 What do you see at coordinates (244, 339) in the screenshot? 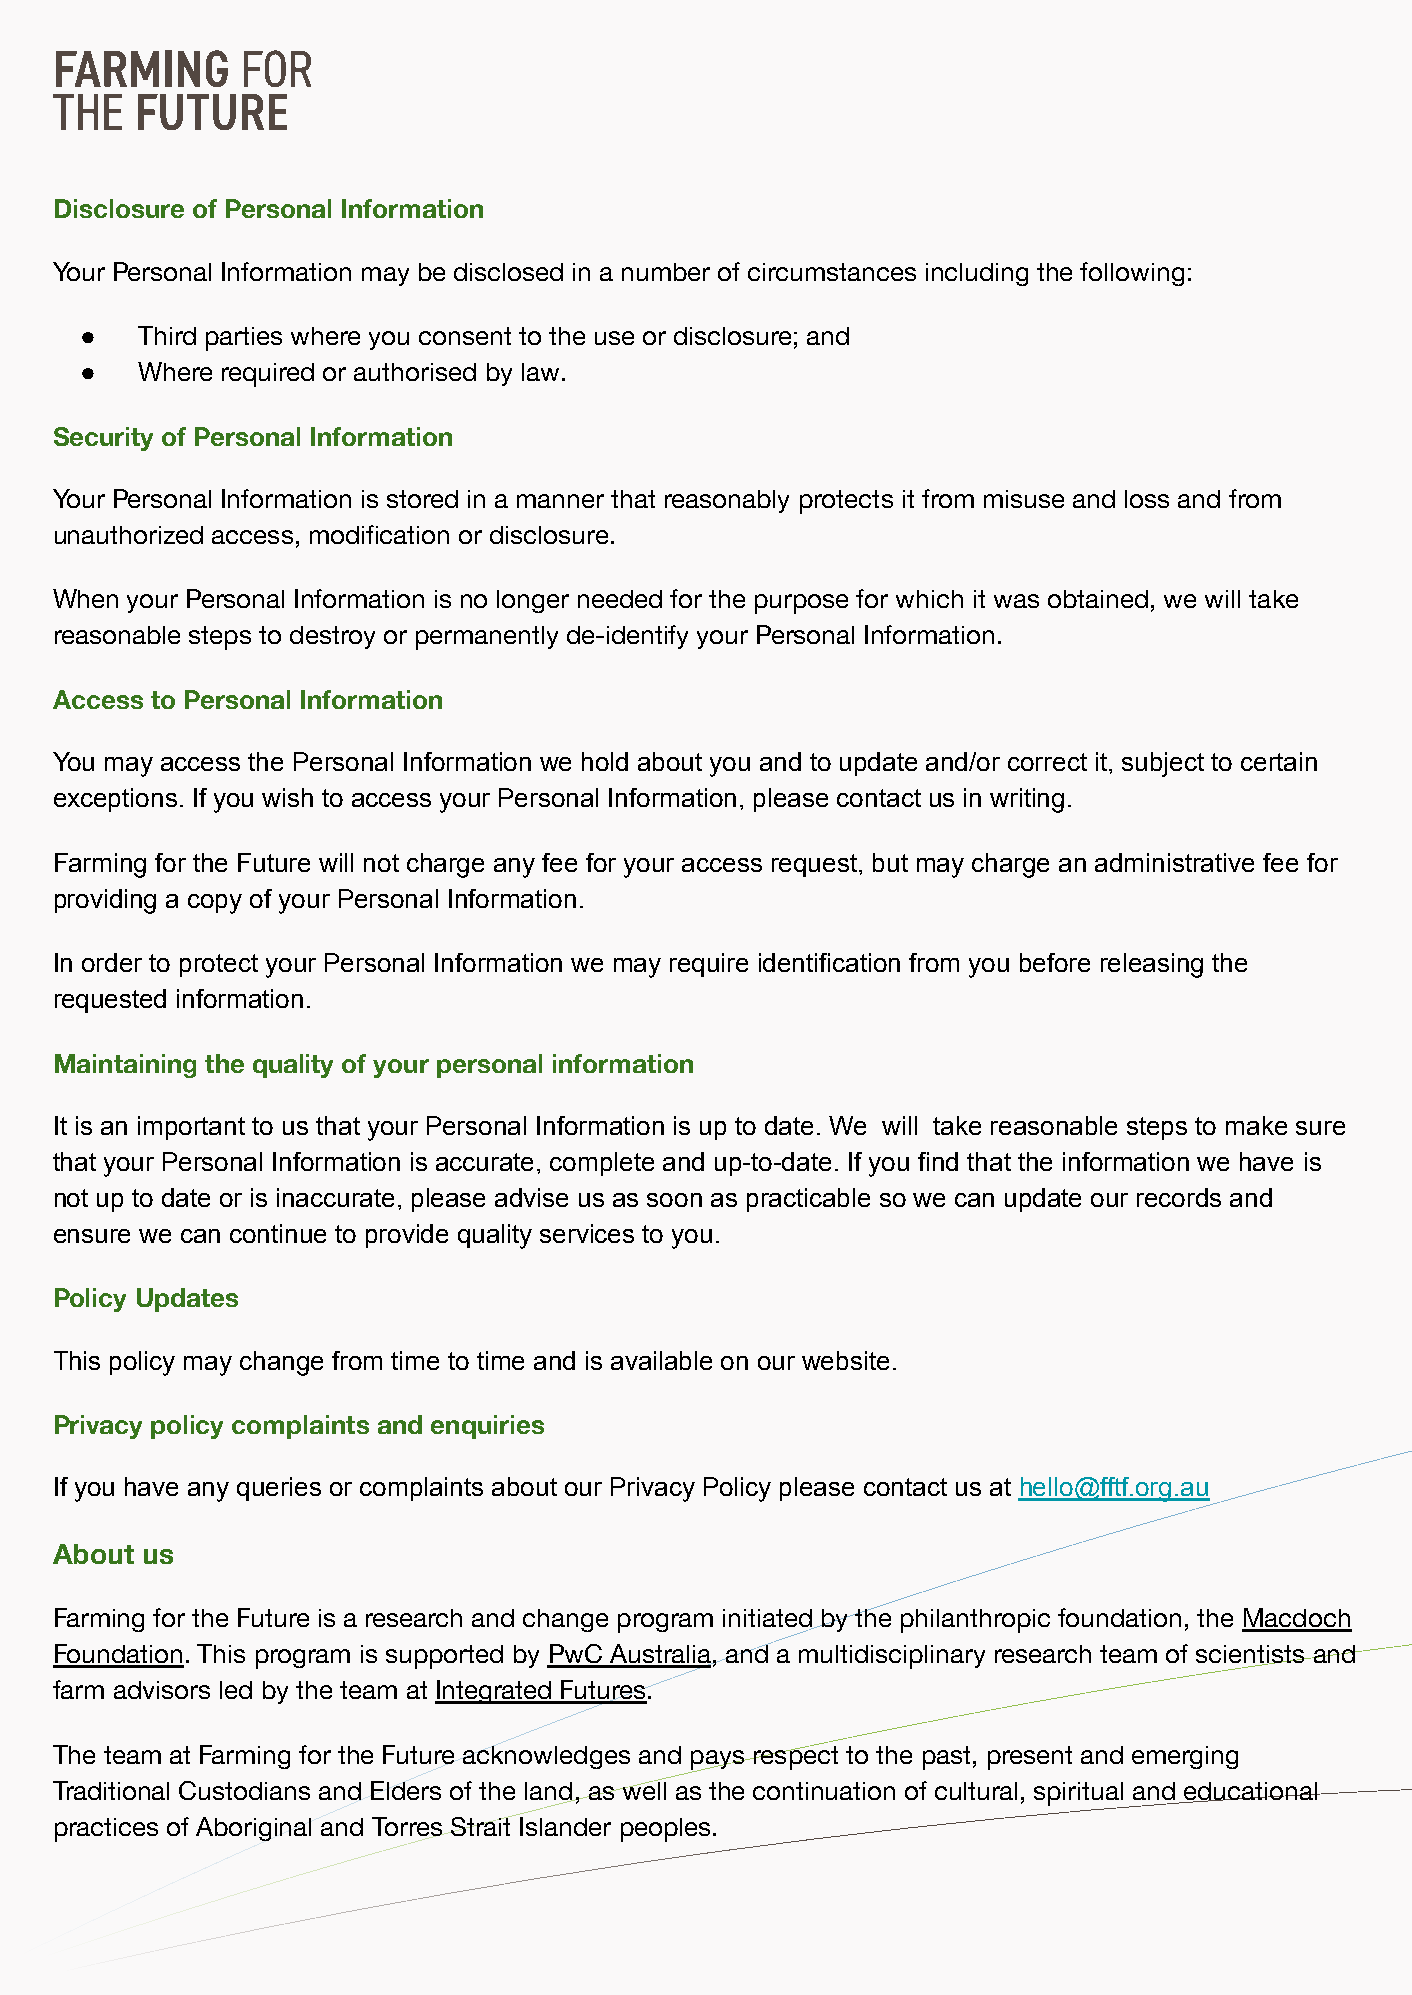
I see `parties` at bounding box center [244, 339].
